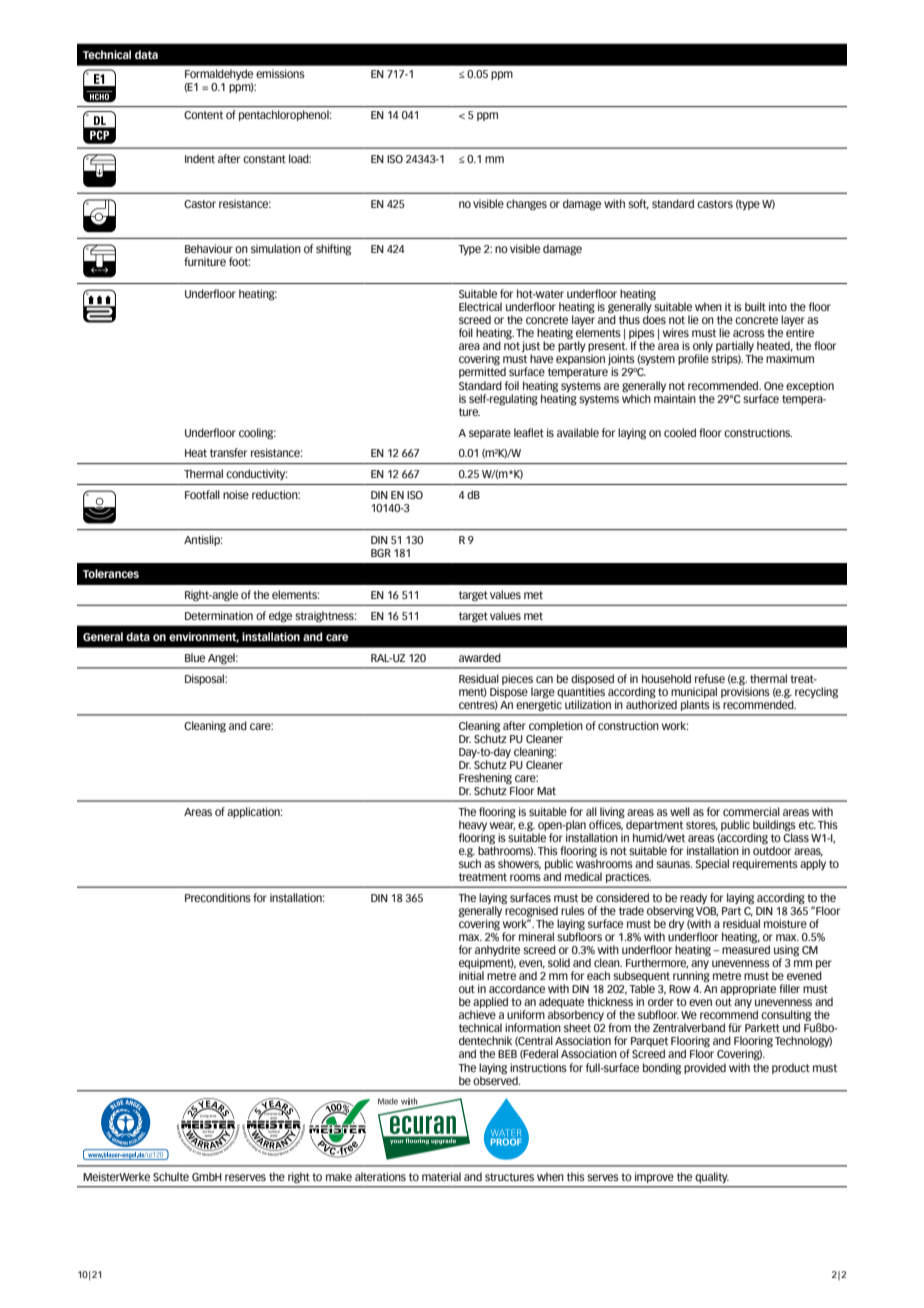 The width and height of the document is (924, 1308). What do you see at coordinates (755, 306) in the document?
I see `built` at bounding box center [755, 306].
